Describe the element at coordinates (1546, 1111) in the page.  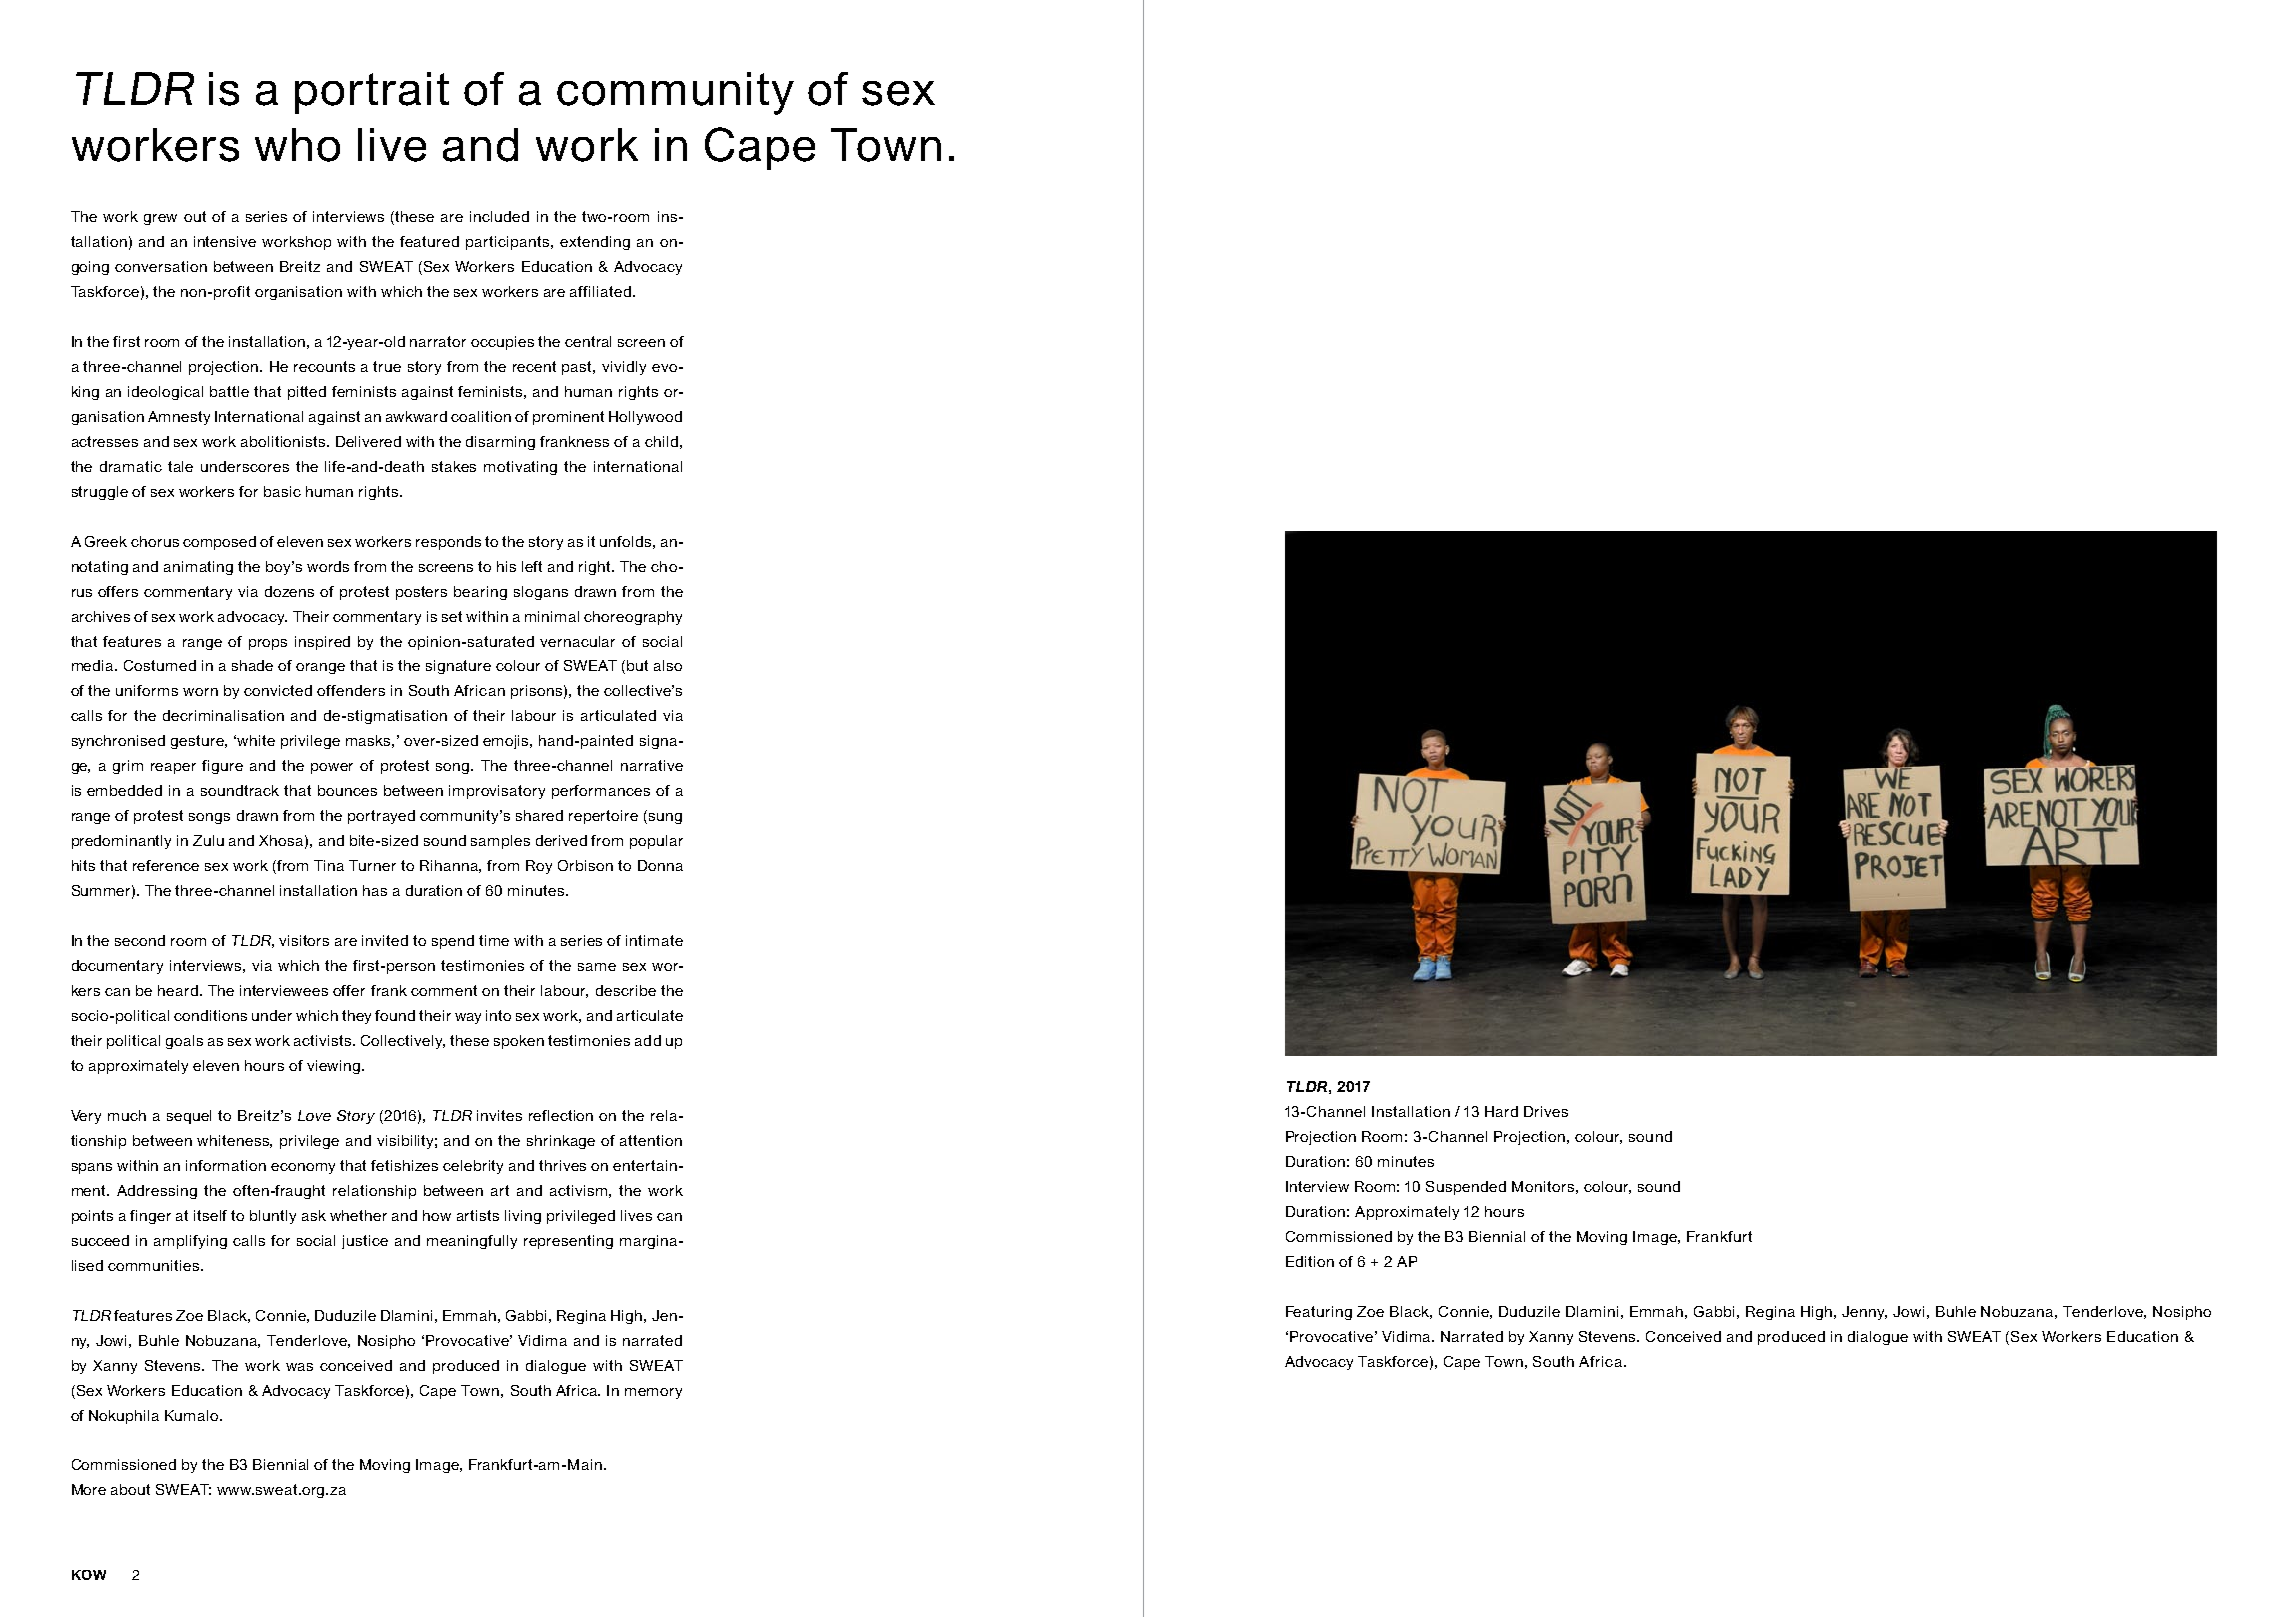
I see `Drives` at that location.
